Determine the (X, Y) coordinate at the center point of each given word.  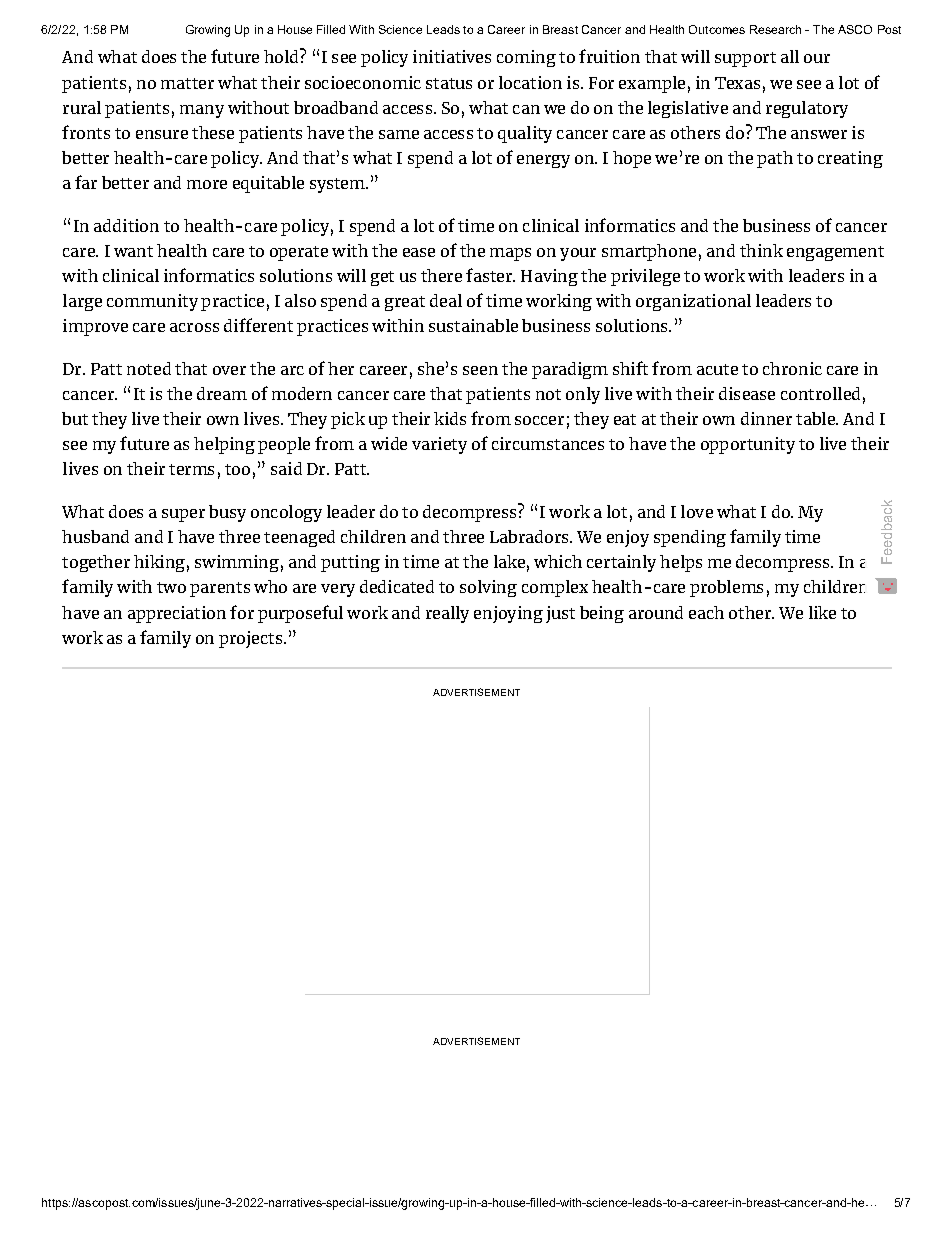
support (745, 59)
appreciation (177, 614)
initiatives (452, 56)
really (447, 614)
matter (187, 83)
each (706, 612)
